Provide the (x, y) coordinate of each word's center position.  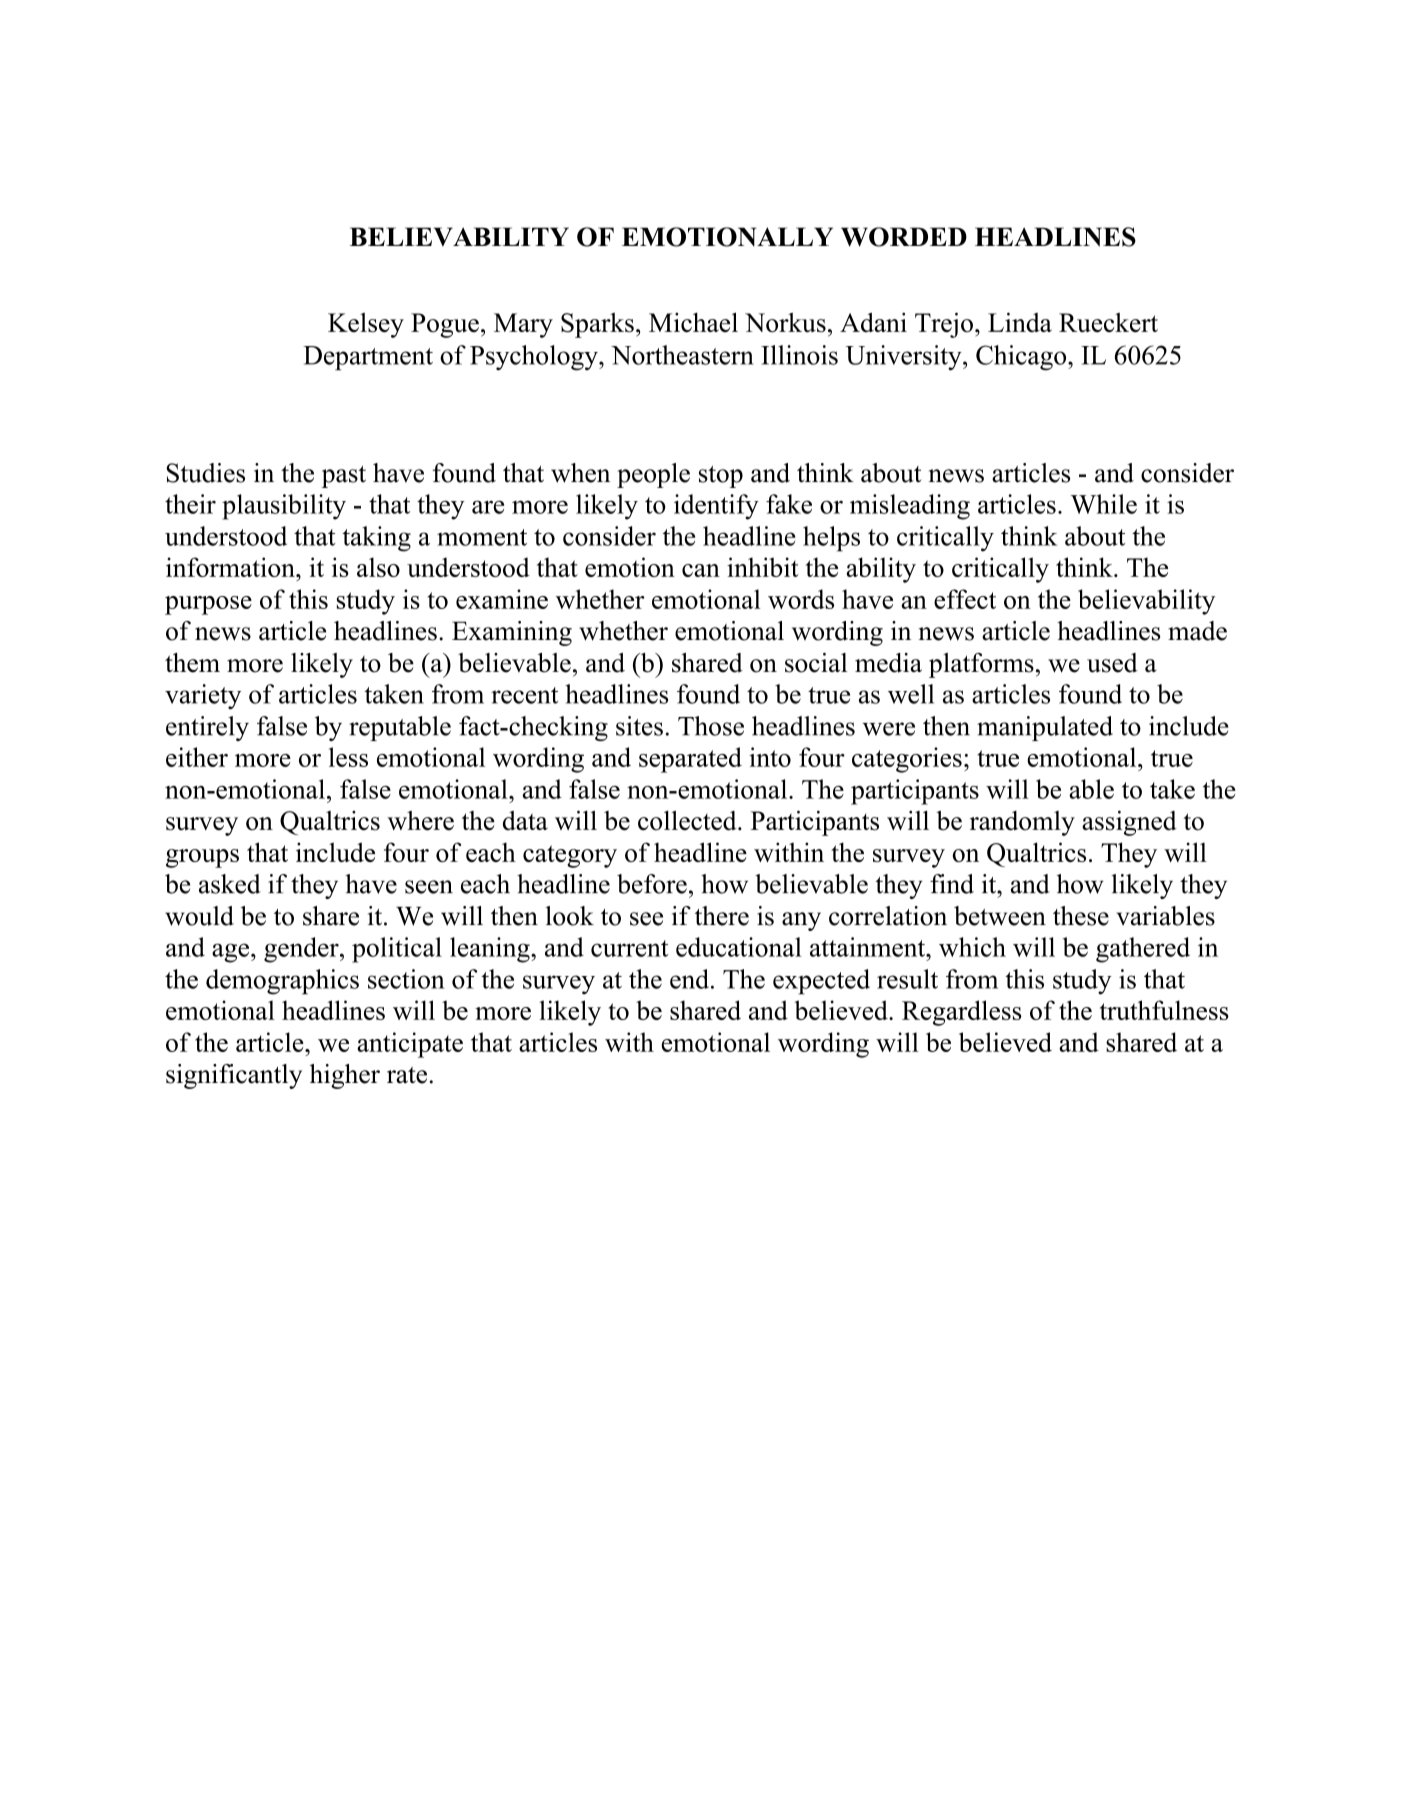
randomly (1022, 823)
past (343, 477)
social (816, 663)
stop (721, 477)
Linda (1020, 322)
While (1104, 504)
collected (688, 820)
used (1112, 663)
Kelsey (366, 325)
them (192, 663)
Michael (693, 322)
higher (345, 1076)
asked (230, 884)
